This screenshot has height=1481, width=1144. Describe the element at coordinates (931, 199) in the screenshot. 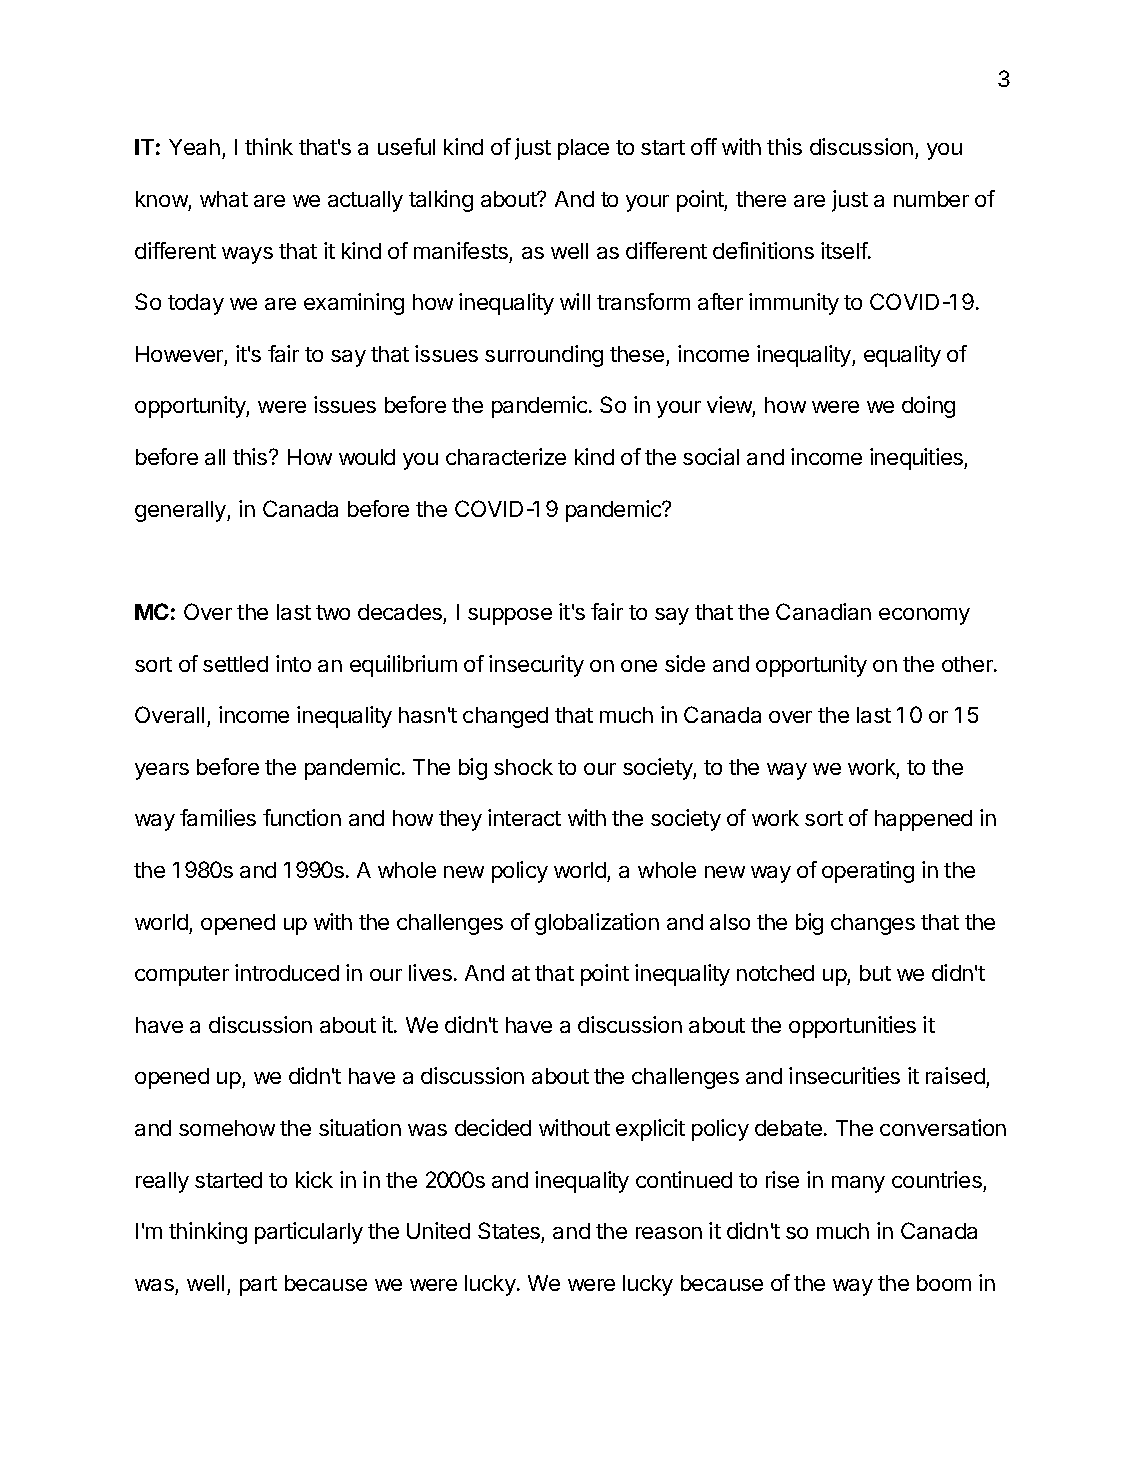

I see `number` at that location.
